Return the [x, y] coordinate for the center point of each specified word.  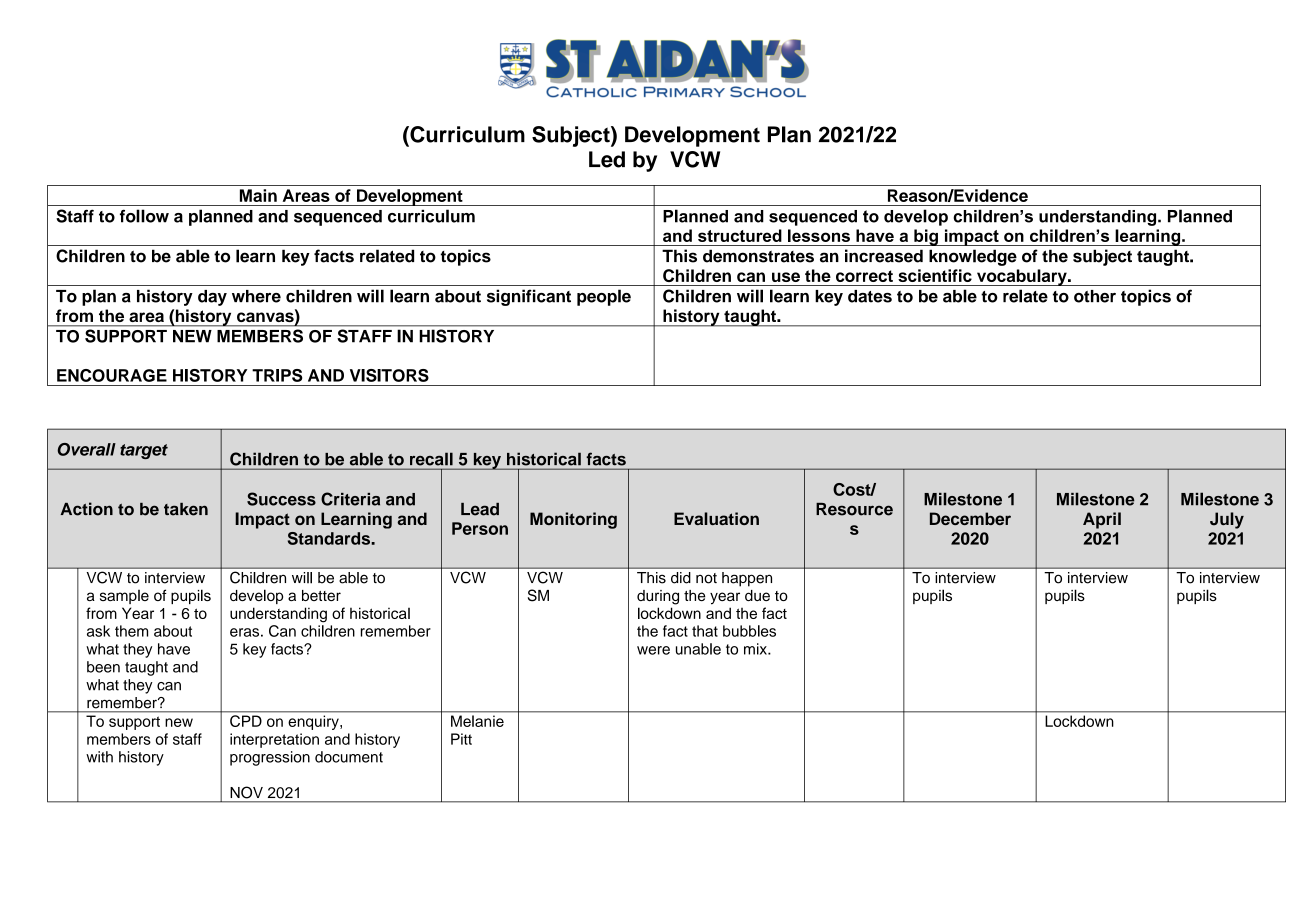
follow [144, 216]
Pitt [461, 739]
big [926, 237]
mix [756, 649]
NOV [247, 792]
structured [740, 235]
